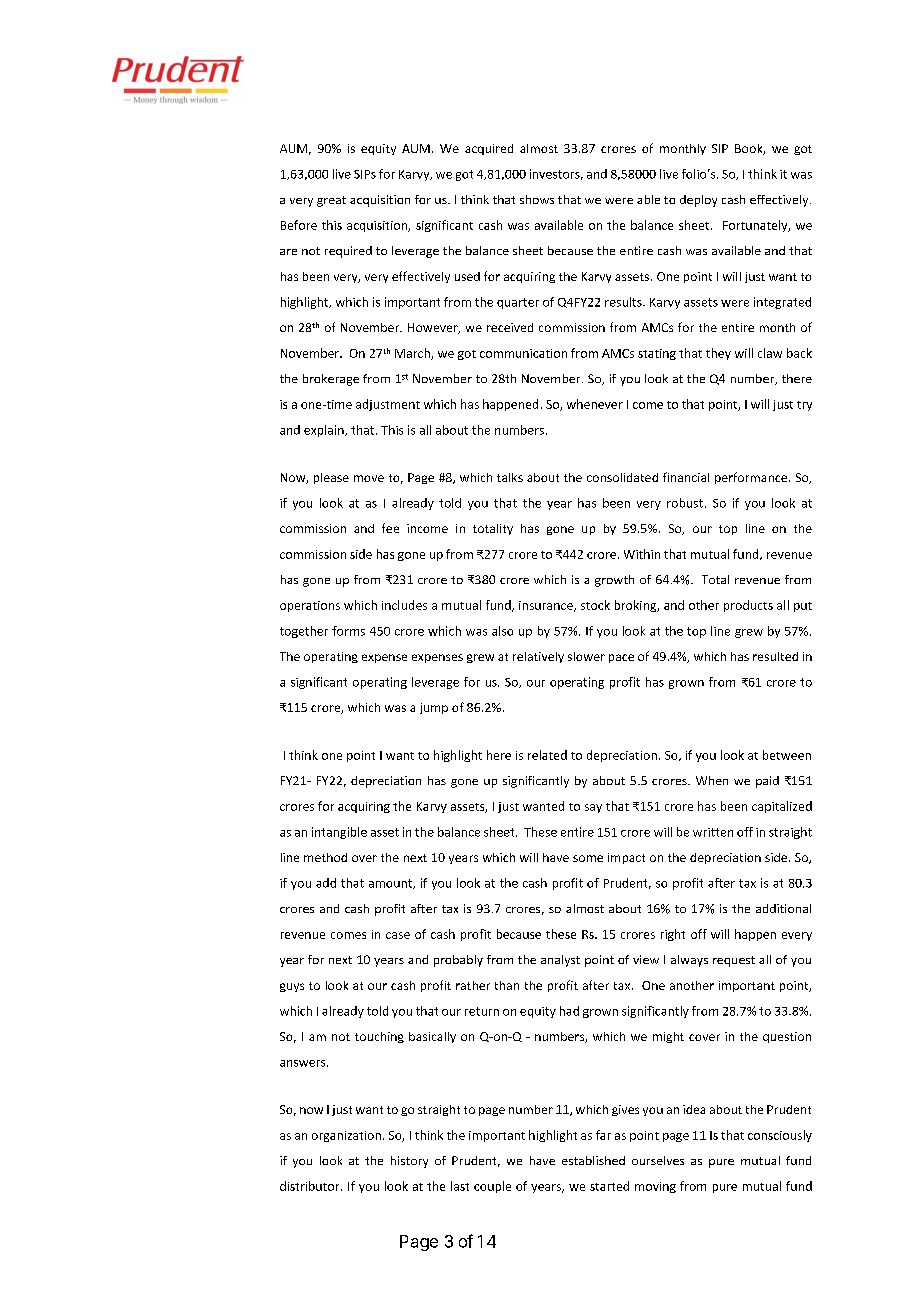 The width and height of the screenshot is (924, 1307). Describe the element at coordinates (510, 477) in the screenshot. I see `talks` at that location.
